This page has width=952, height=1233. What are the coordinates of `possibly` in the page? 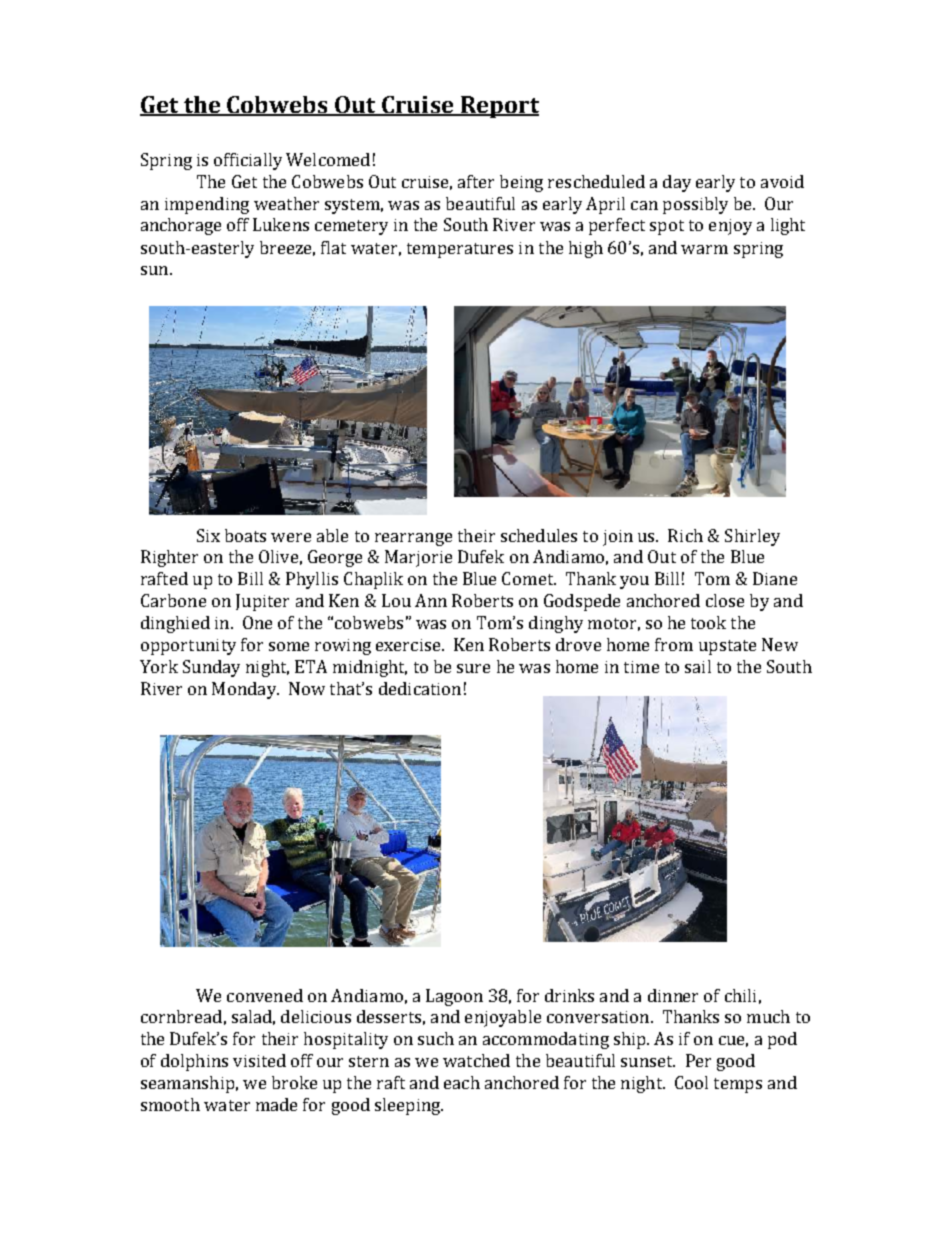 It's located at (695, 205).
